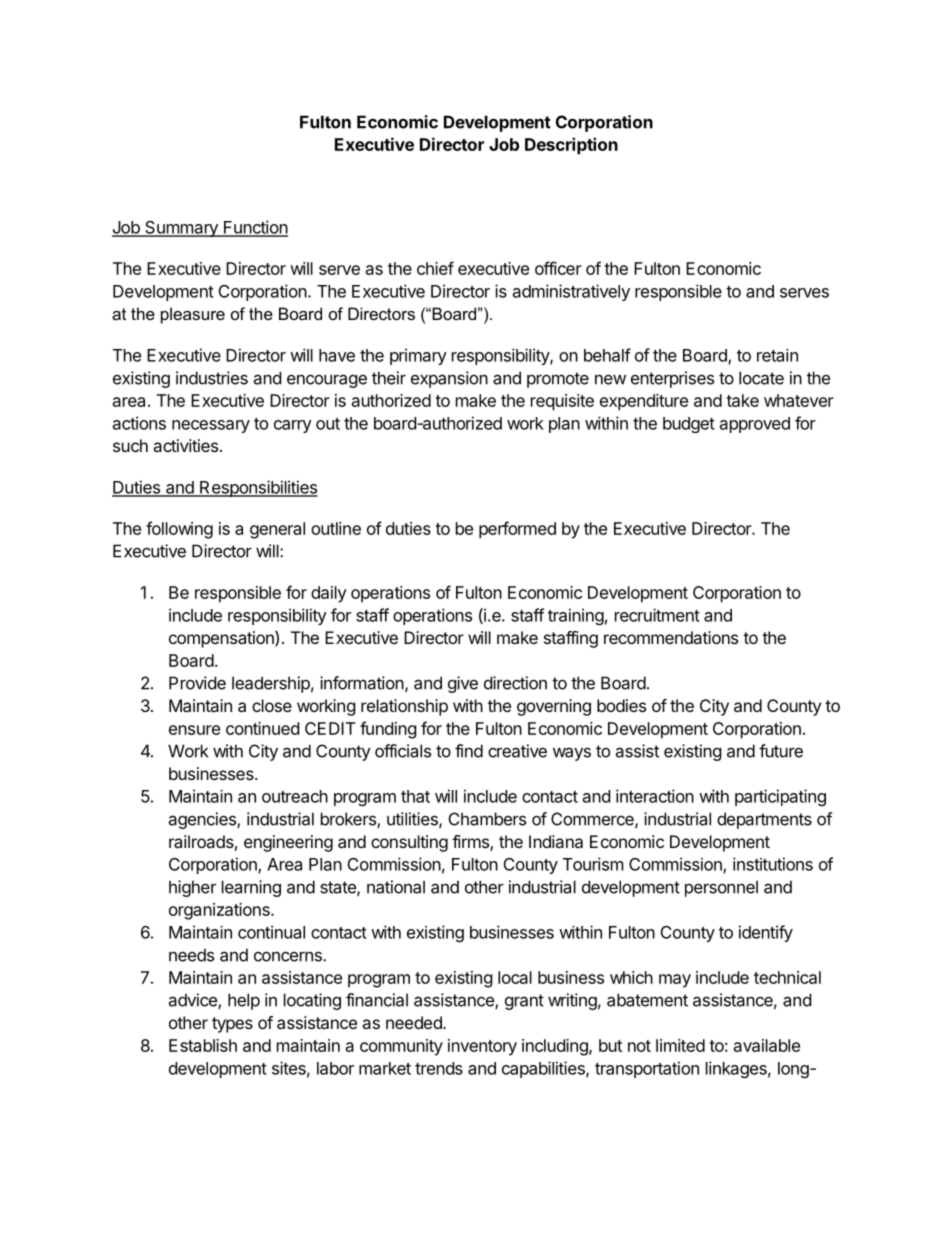 Image resolution: width=952 pixels, height=1233 pixels. Describe the element at coordinates (181, 229) in the image. I see `Summary` at that location.
